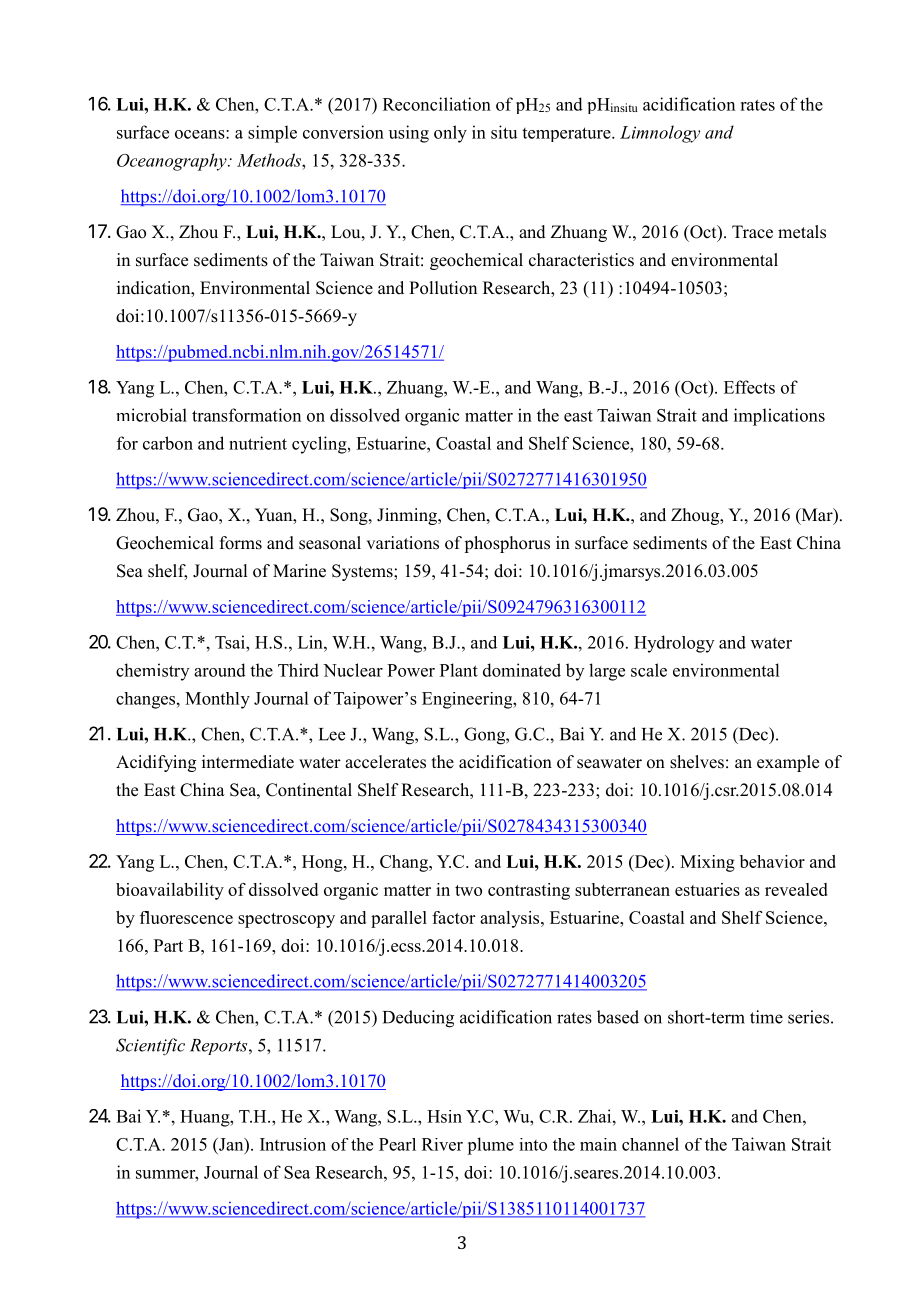 This screenshot has width=924, height=1309. What do you see at coordinates (156, 763) in the screenshot?
I see `Acidifying` at bounding box center [156, 763].
